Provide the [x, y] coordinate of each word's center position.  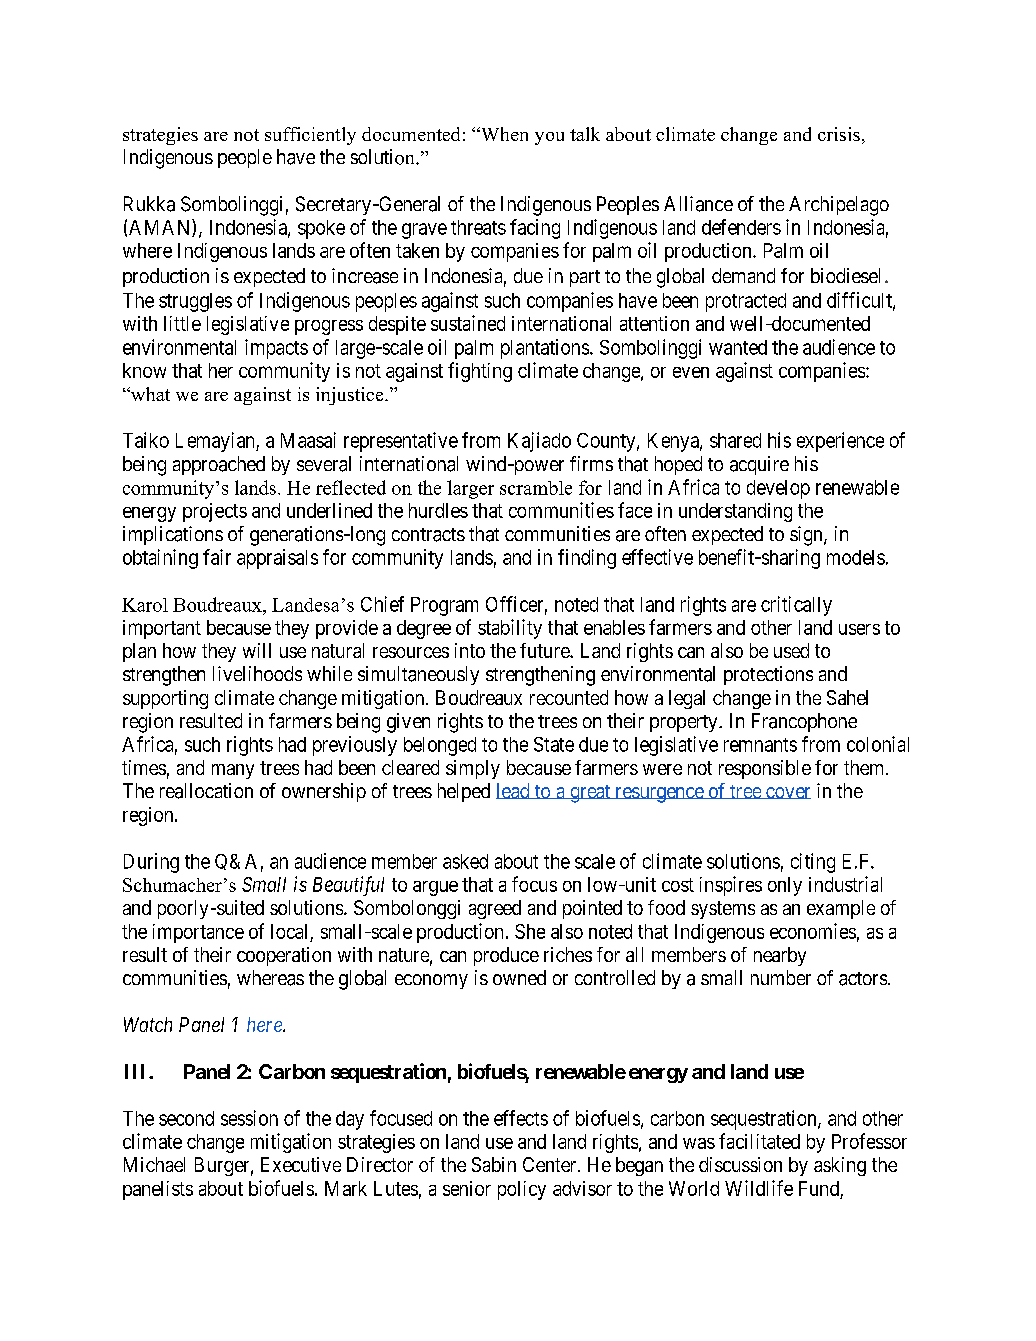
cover [787, 793]
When [503, 134]
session [249, 1118]
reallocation [206, 791]
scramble [536, 488]
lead [514, 791]
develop [778, 489]
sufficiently [310, 136]
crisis [839, 134]
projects [215, 512]
